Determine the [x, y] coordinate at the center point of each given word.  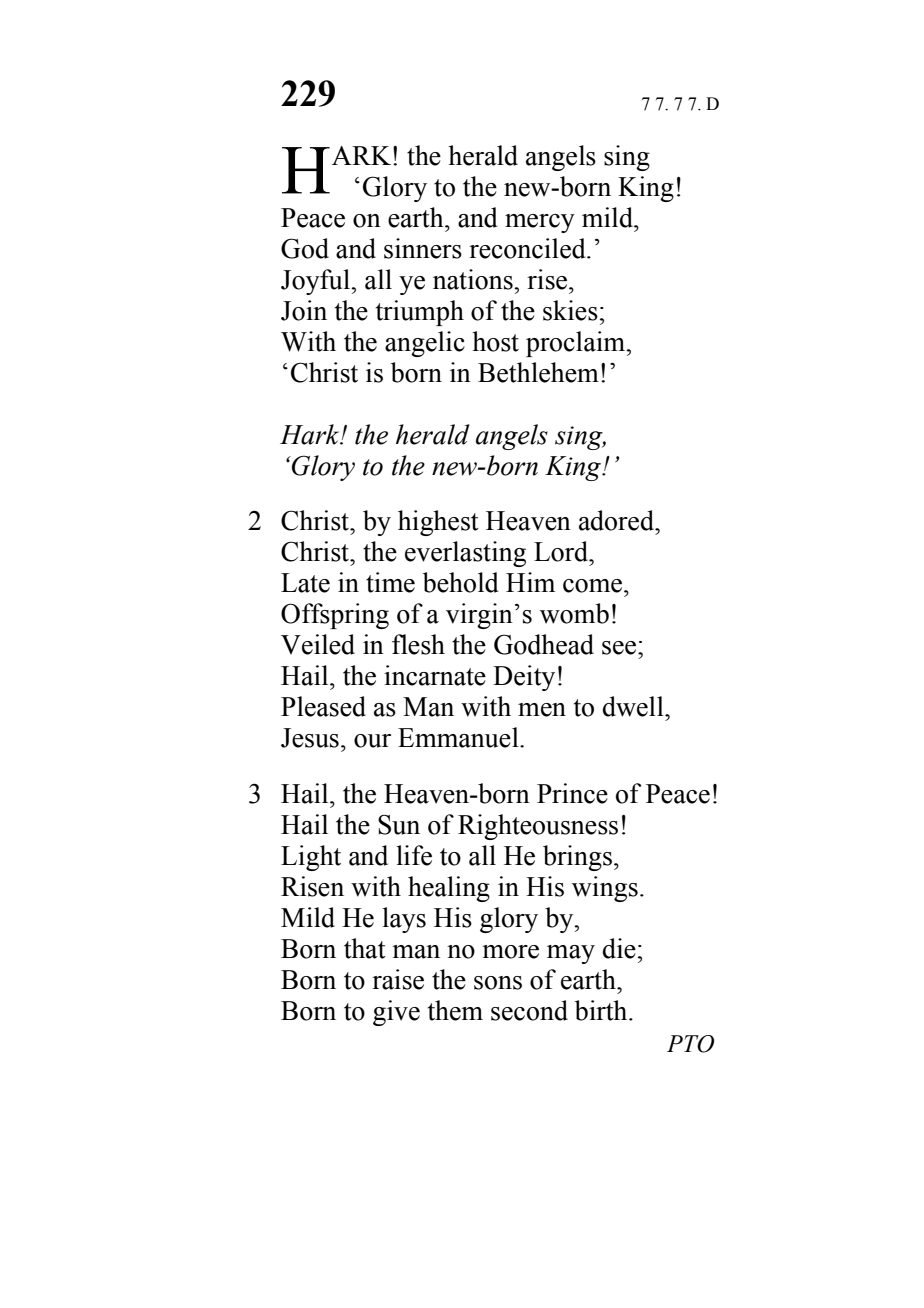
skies [570, 310]
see [619, 648]
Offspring [335, 616]
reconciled [528, 248]
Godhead [544, 644]
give [396, 1013]
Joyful [317, 282]
